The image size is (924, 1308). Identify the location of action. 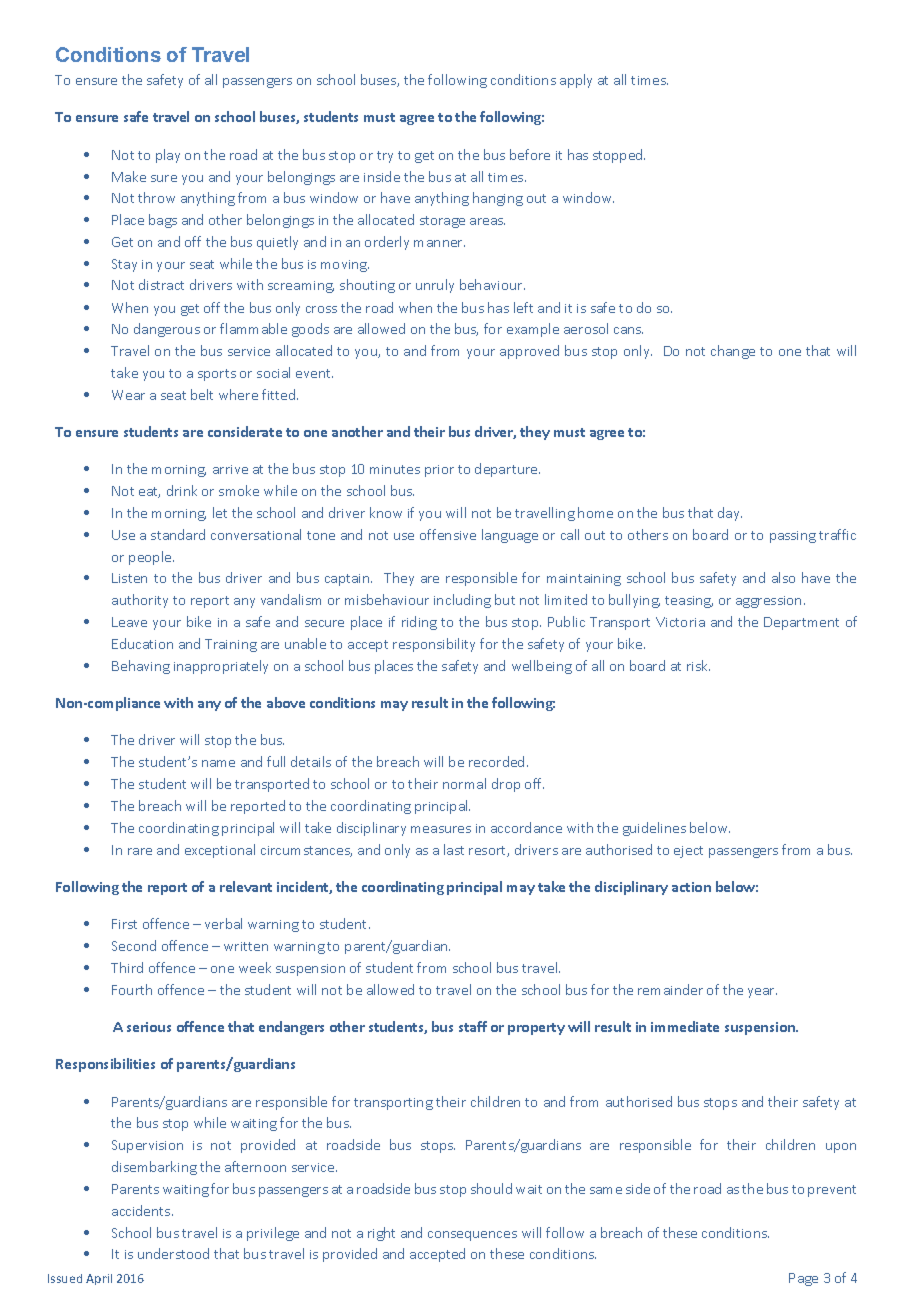
(691, 887).
